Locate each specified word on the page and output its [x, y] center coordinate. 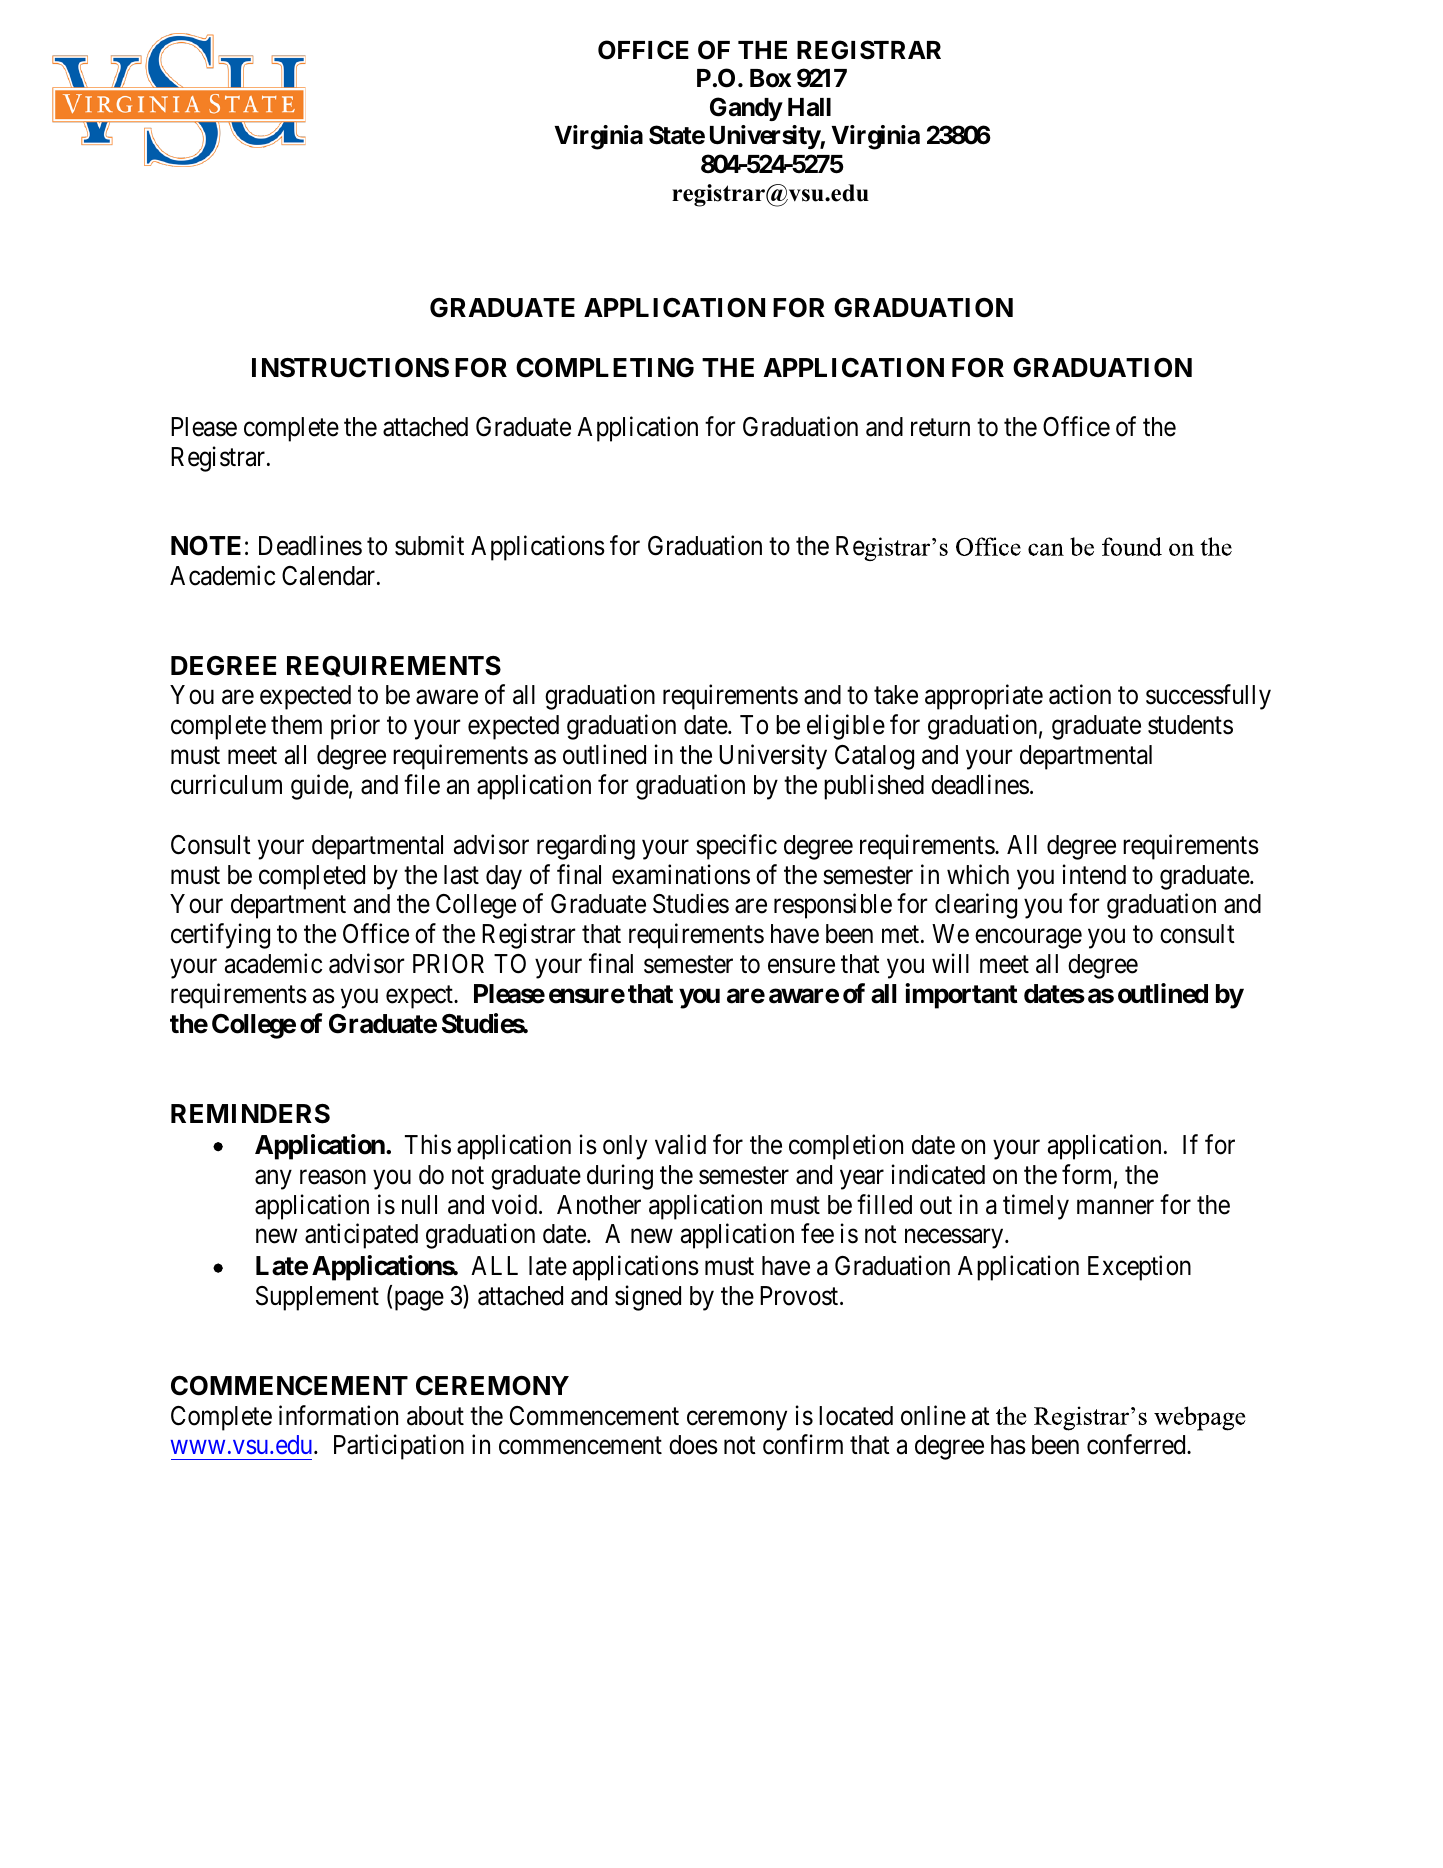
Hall [809, 107]
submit [429, 545]
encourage [1028, 939]
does [693, 1445]
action [1080, 695]
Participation [399, 1447]
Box [770, 78]
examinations [681, 874]
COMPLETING [605, 368]
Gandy [746, 109]
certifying [220, 936]
